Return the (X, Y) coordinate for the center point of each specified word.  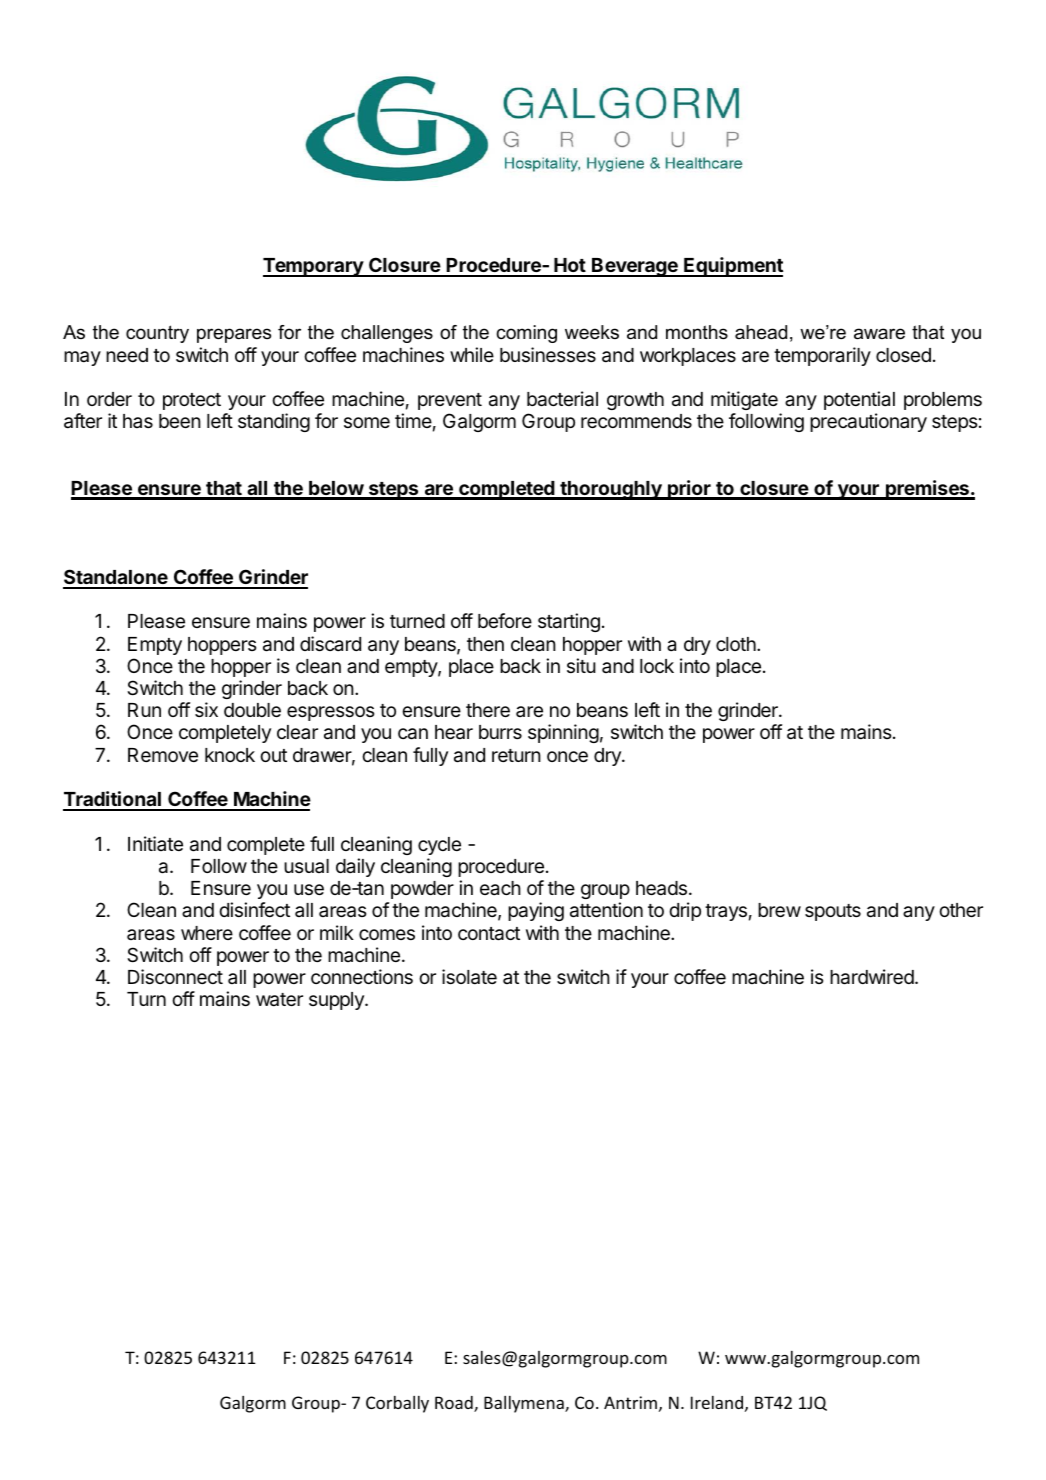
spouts (833, 912)
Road (455, 1404)
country (157, 334)
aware (879, 334)
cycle (439, 846)
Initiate (155, 843)
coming (526, 334)
